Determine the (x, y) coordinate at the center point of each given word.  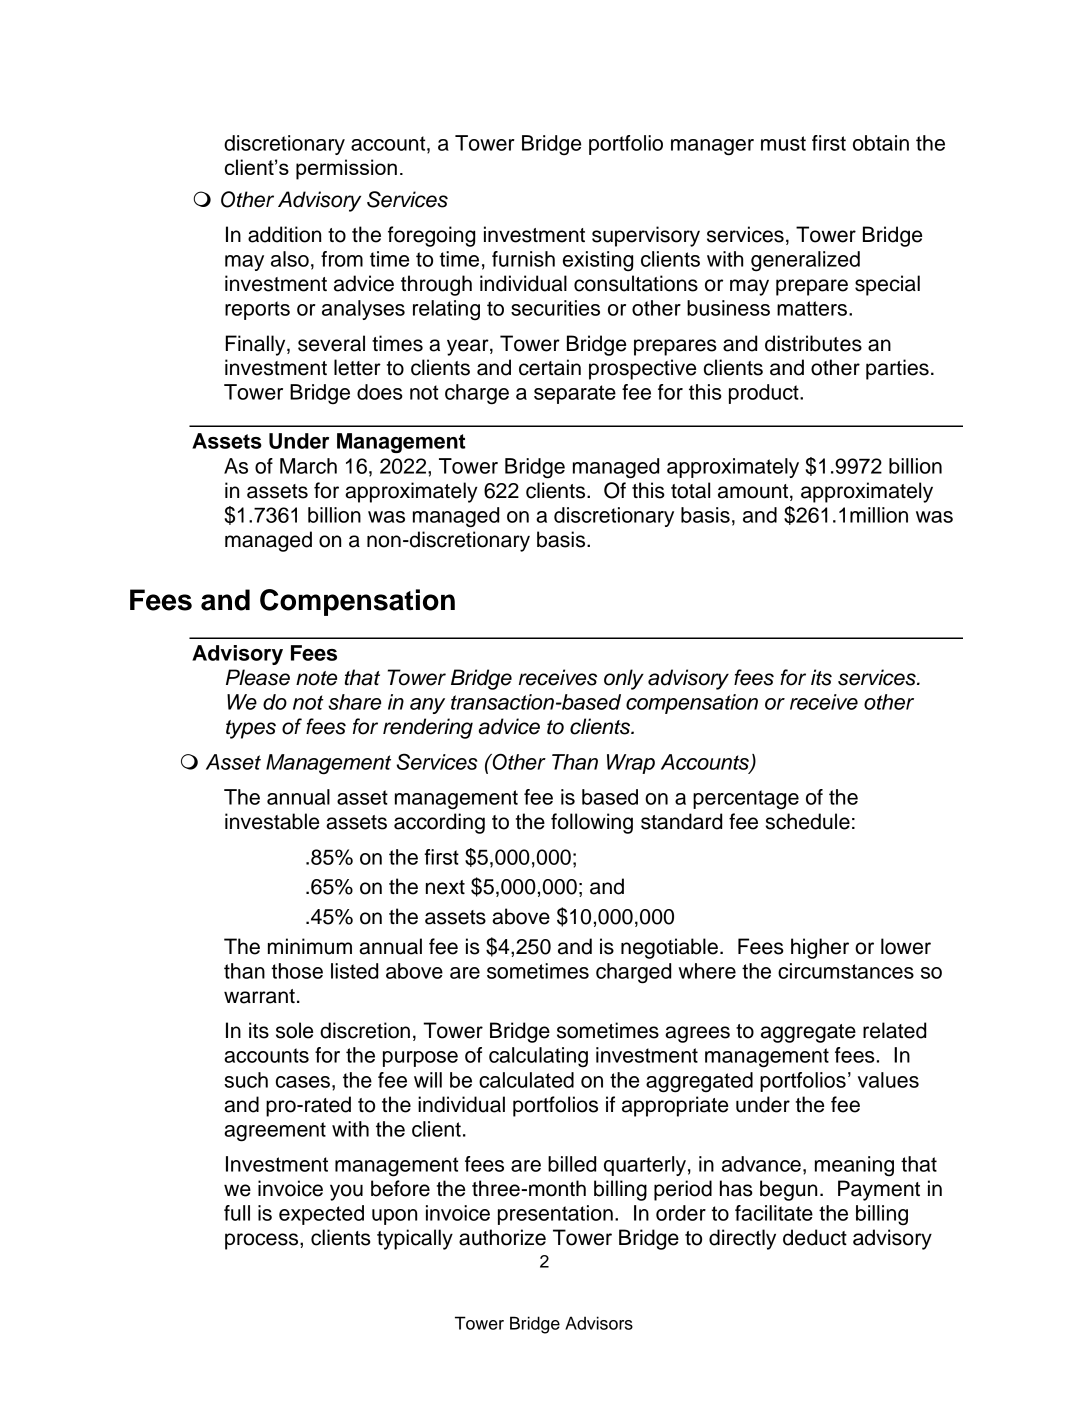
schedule (808, 821)
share (354, 702)
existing (598, 261)
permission (346, 169)
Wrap (631, 764)
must (783, 143)
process (263, 1241)
